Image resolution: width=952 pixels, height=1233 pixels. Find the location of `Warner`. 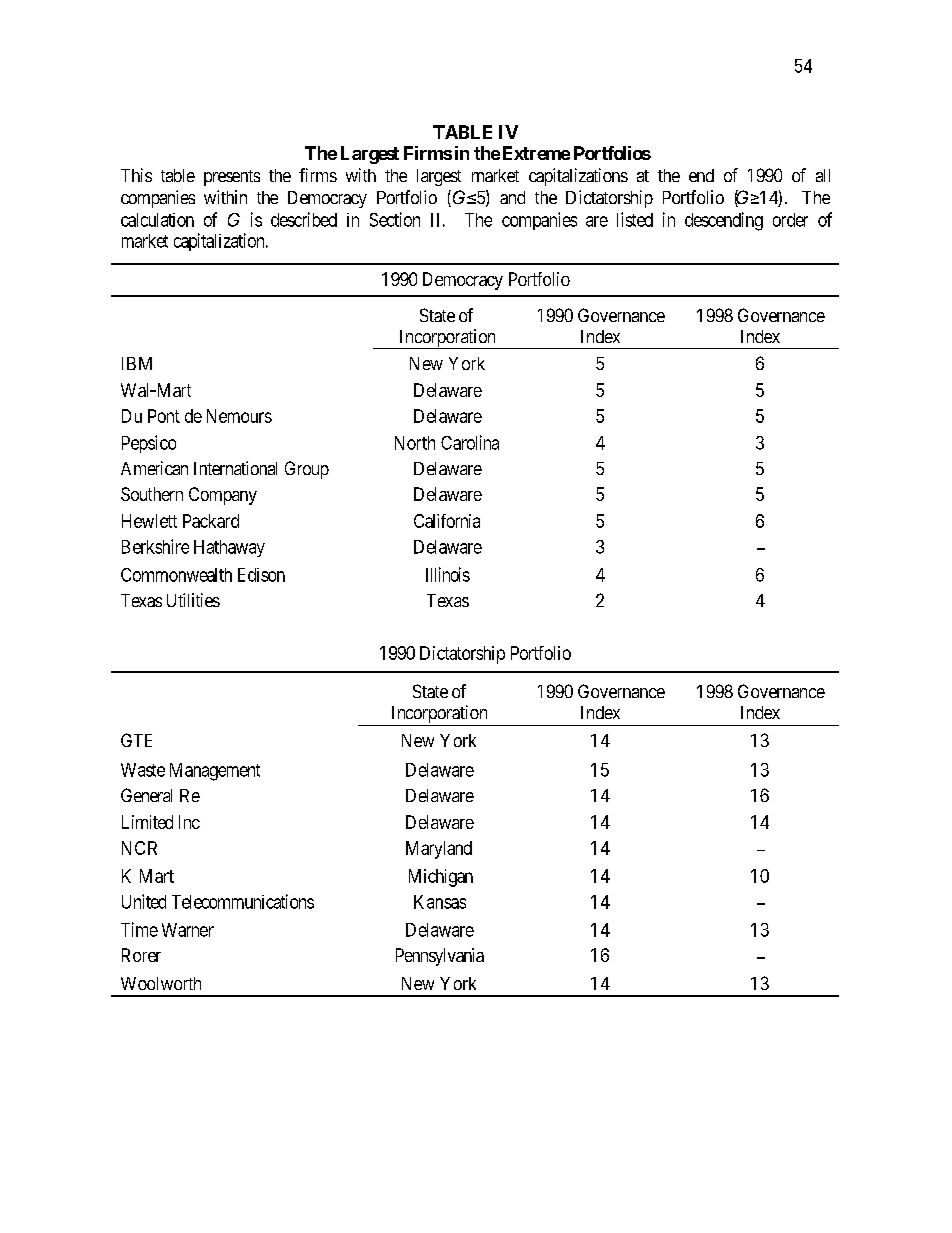

Warner is located at coordinates (188, 930).
